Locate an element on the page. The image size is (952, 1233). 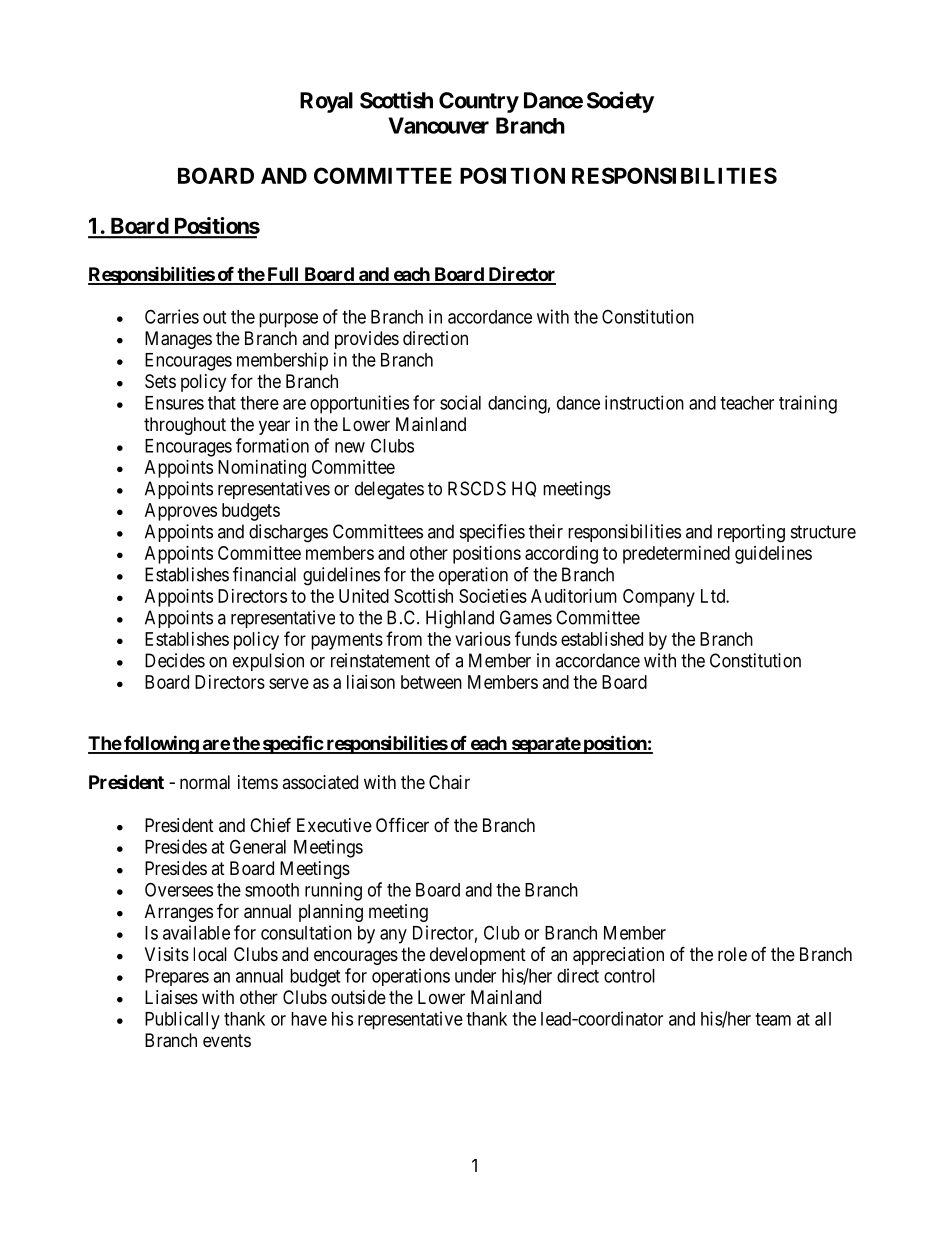
team is located at coordinates (773, 1019).
